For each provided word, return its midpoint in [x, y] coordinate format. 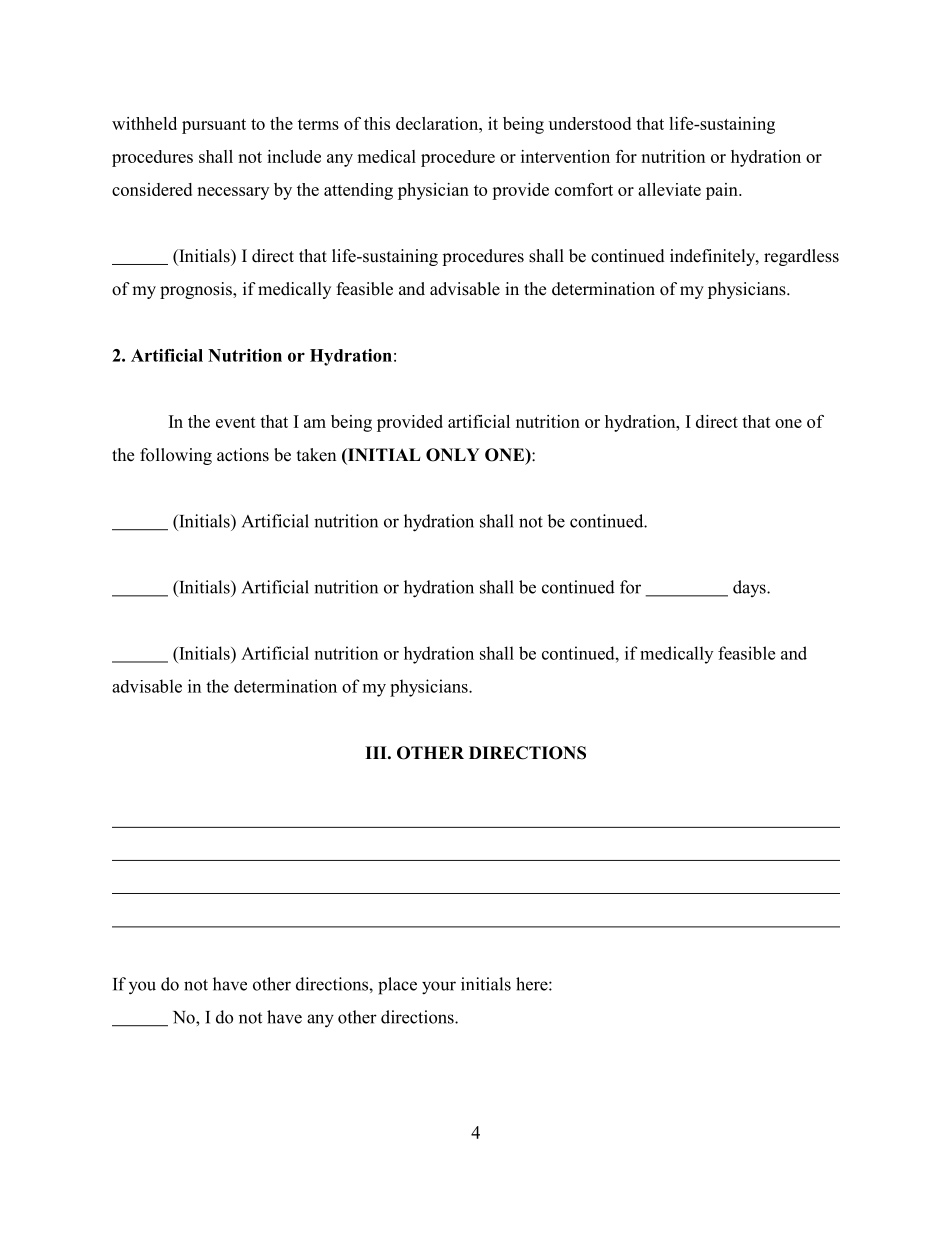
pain [723, 191]
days [750, 588]
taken [316, 455]
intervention [565, 156]
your [439, 988]
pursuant [214, 126]
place [397, 986]
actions [243, 455]
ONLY [453, 455]
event [236, 422]
